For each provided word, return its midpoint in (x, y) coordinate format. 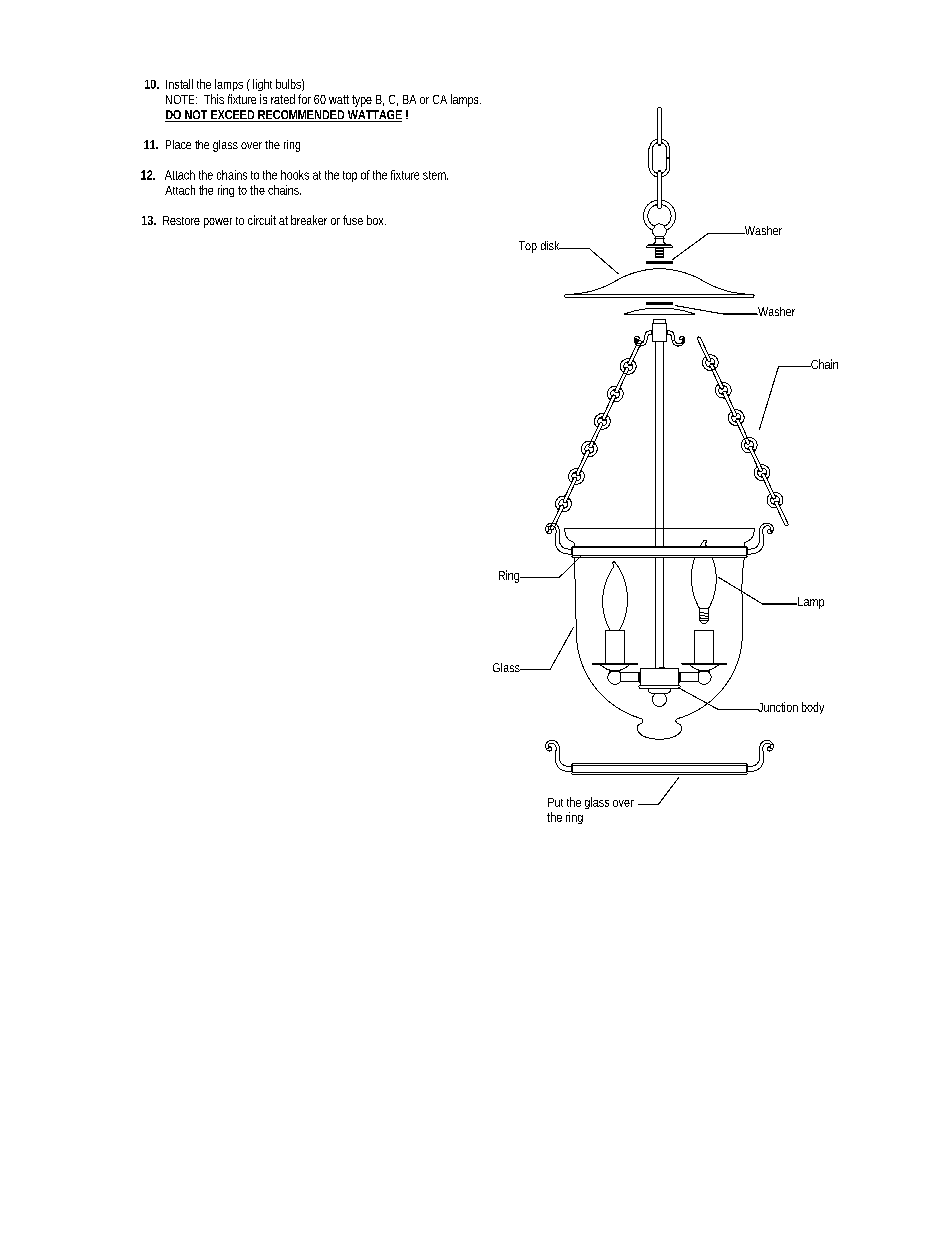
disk (552, 245)
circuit (262, 220)
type (362, 101)
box (376, 220)
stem (435, 175)
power (218, 223)
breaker (309, 220)
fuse (353, 220)
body (813, 708)
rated (283, 99)
